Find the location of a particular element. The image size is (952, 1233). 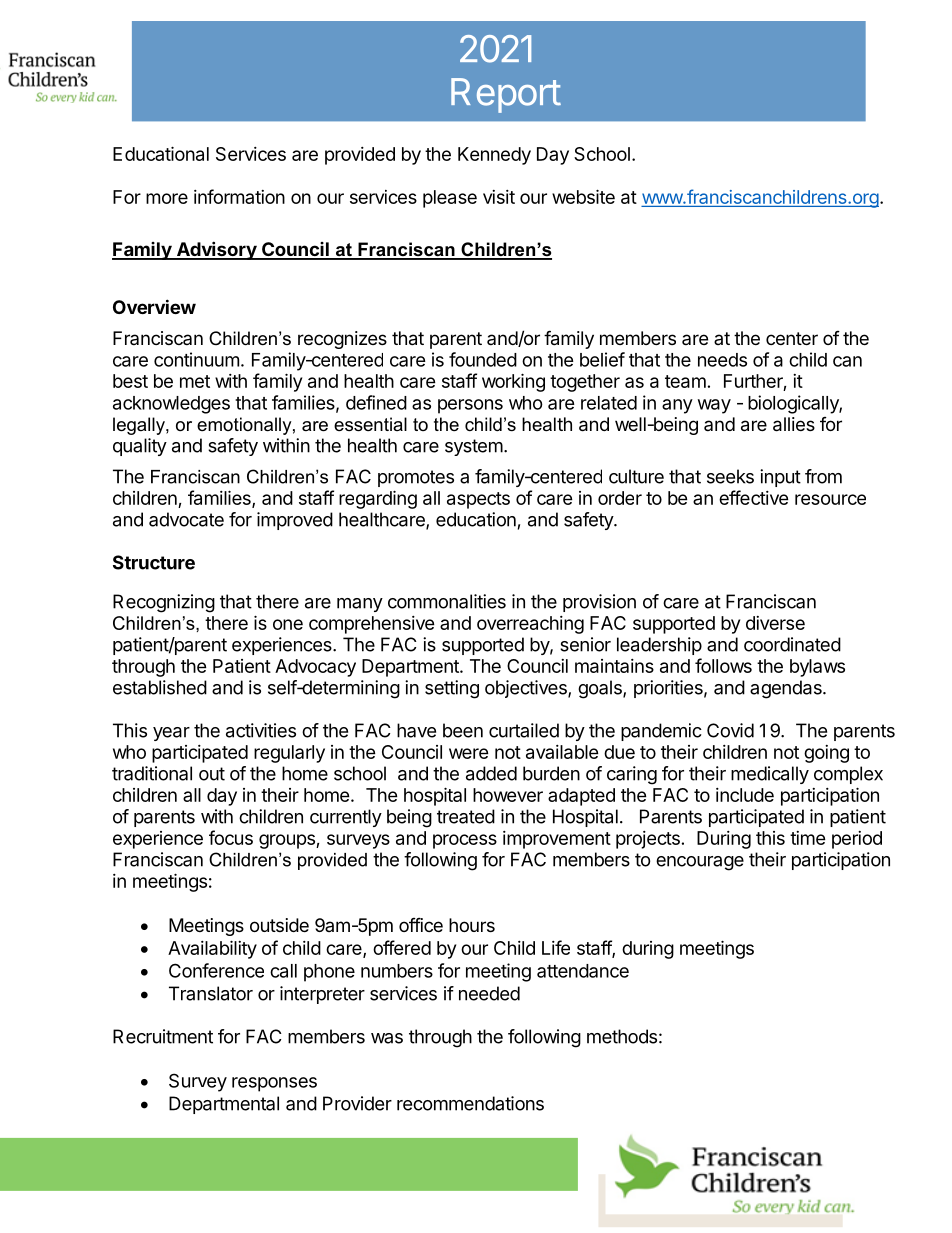

Kennedy is located at coordinates (494, 156).
